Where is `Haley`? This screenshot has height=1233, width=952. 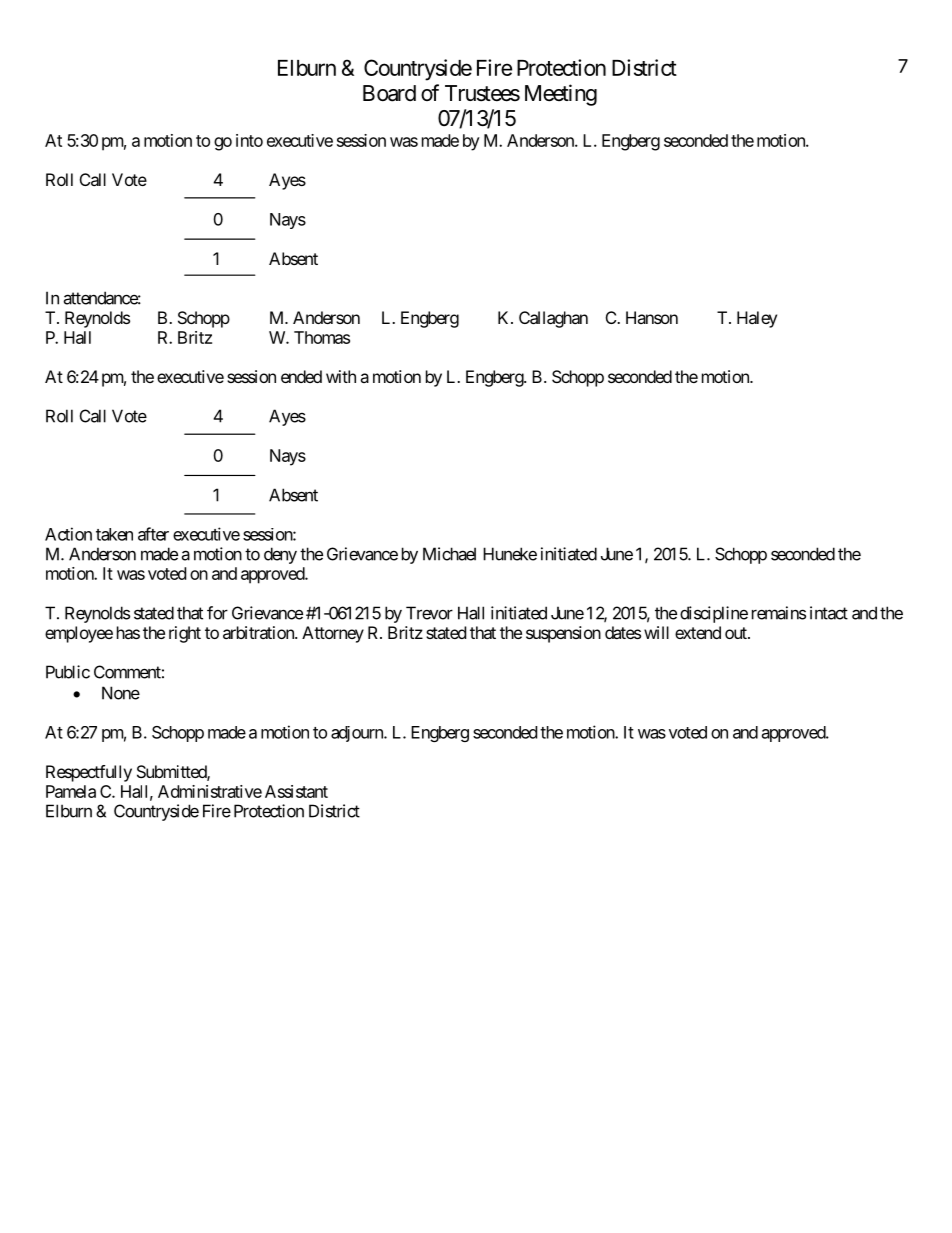
Haley is located at coordinates (757, 319).
